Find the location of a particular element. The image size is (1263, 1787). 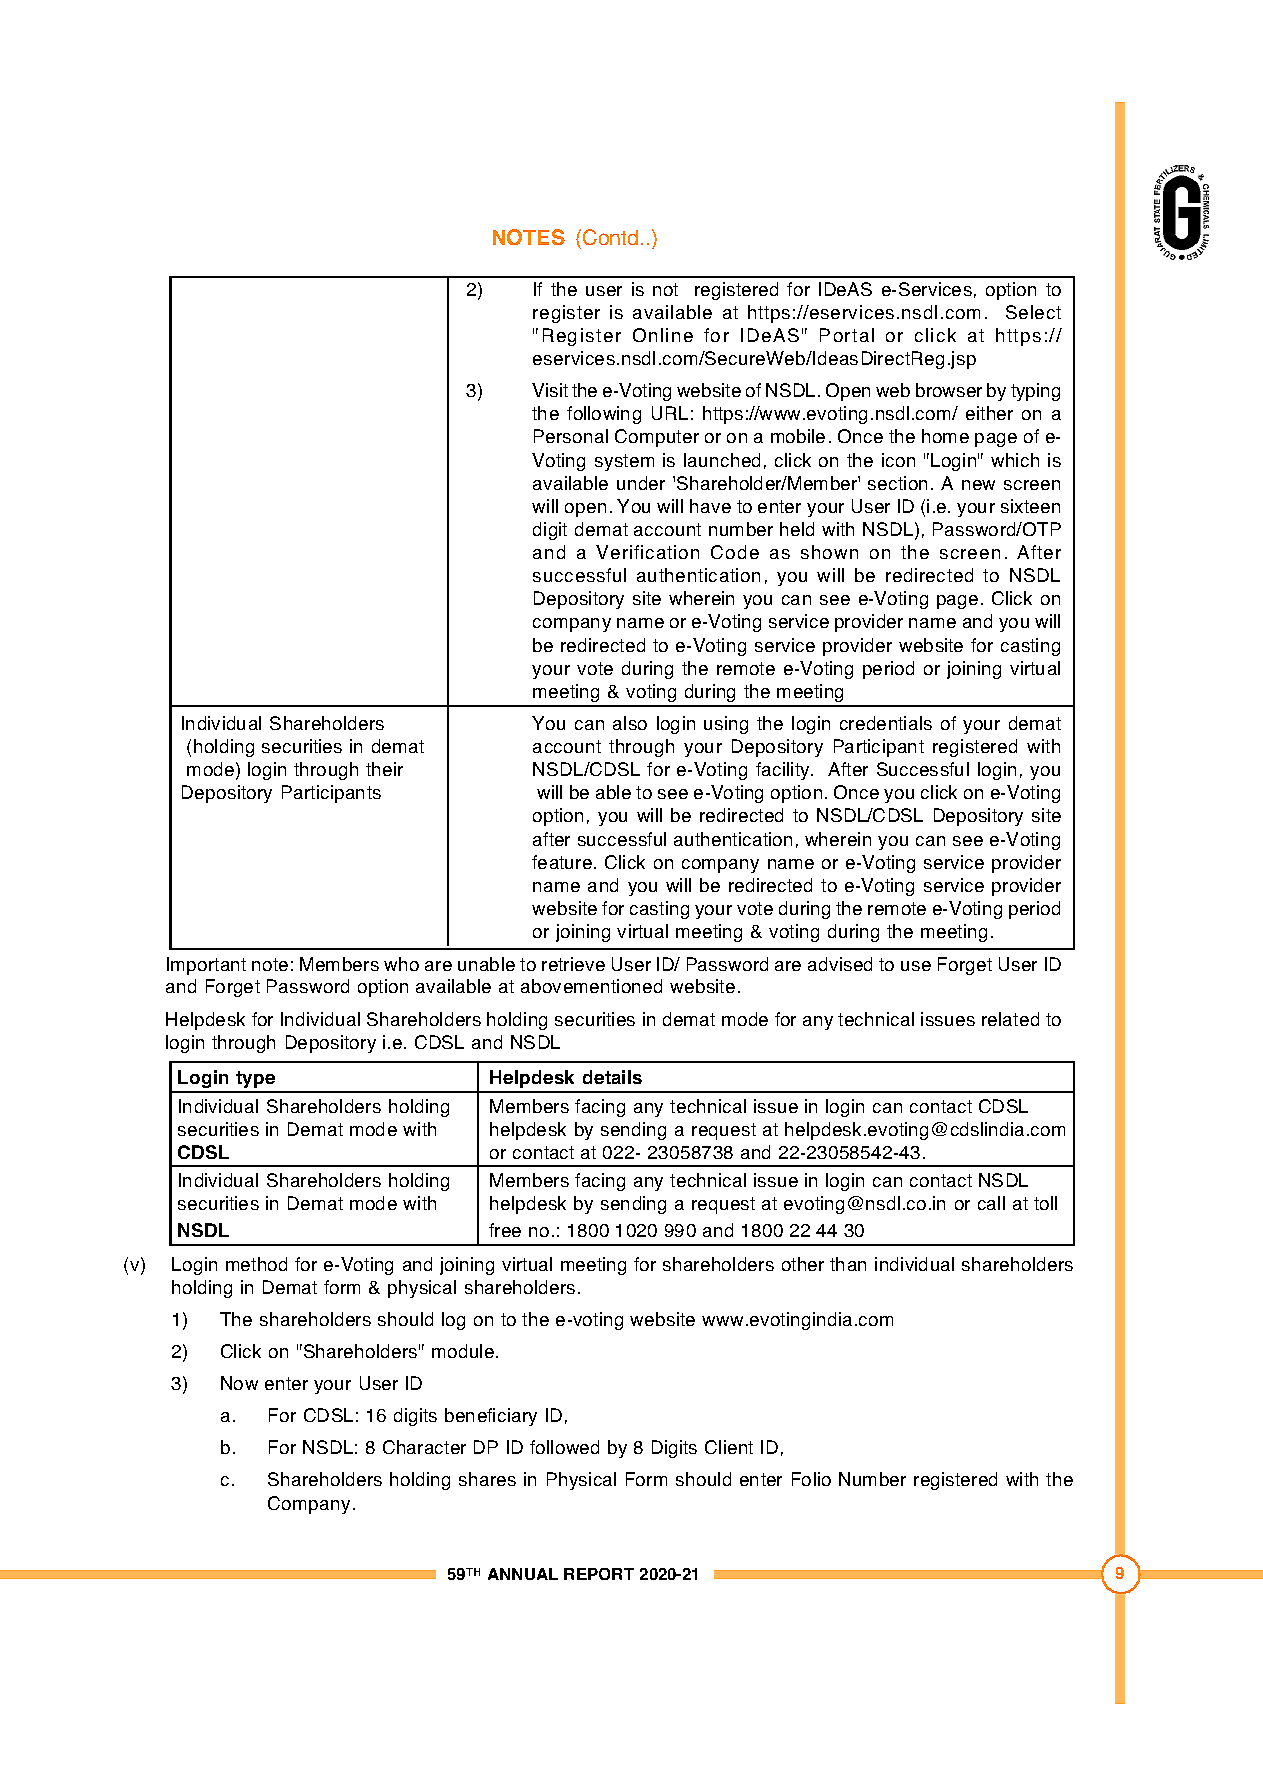

shown is located at coordinates (829, 552).
